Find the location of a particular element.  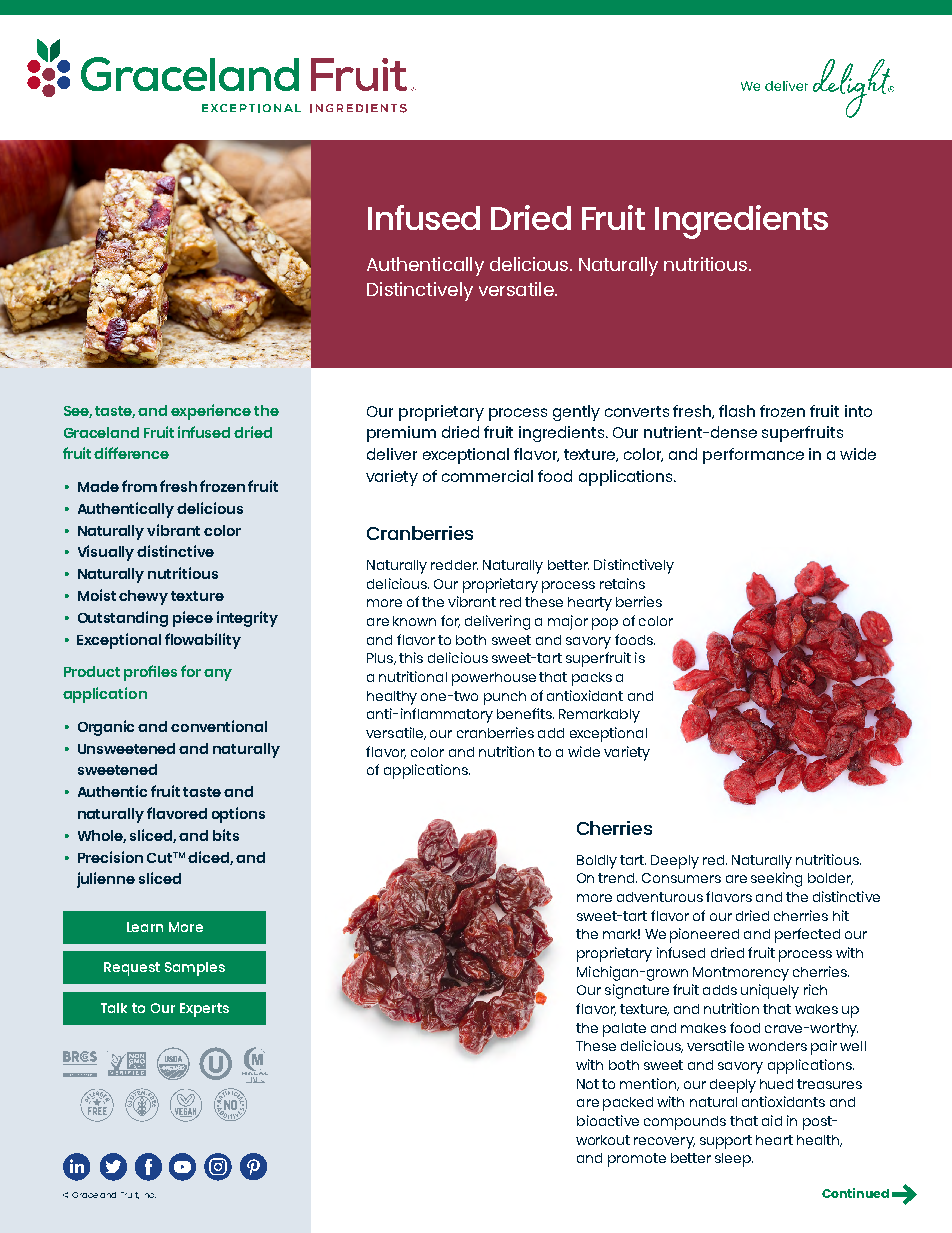

Experts is located at coordinates (204, 1010).
